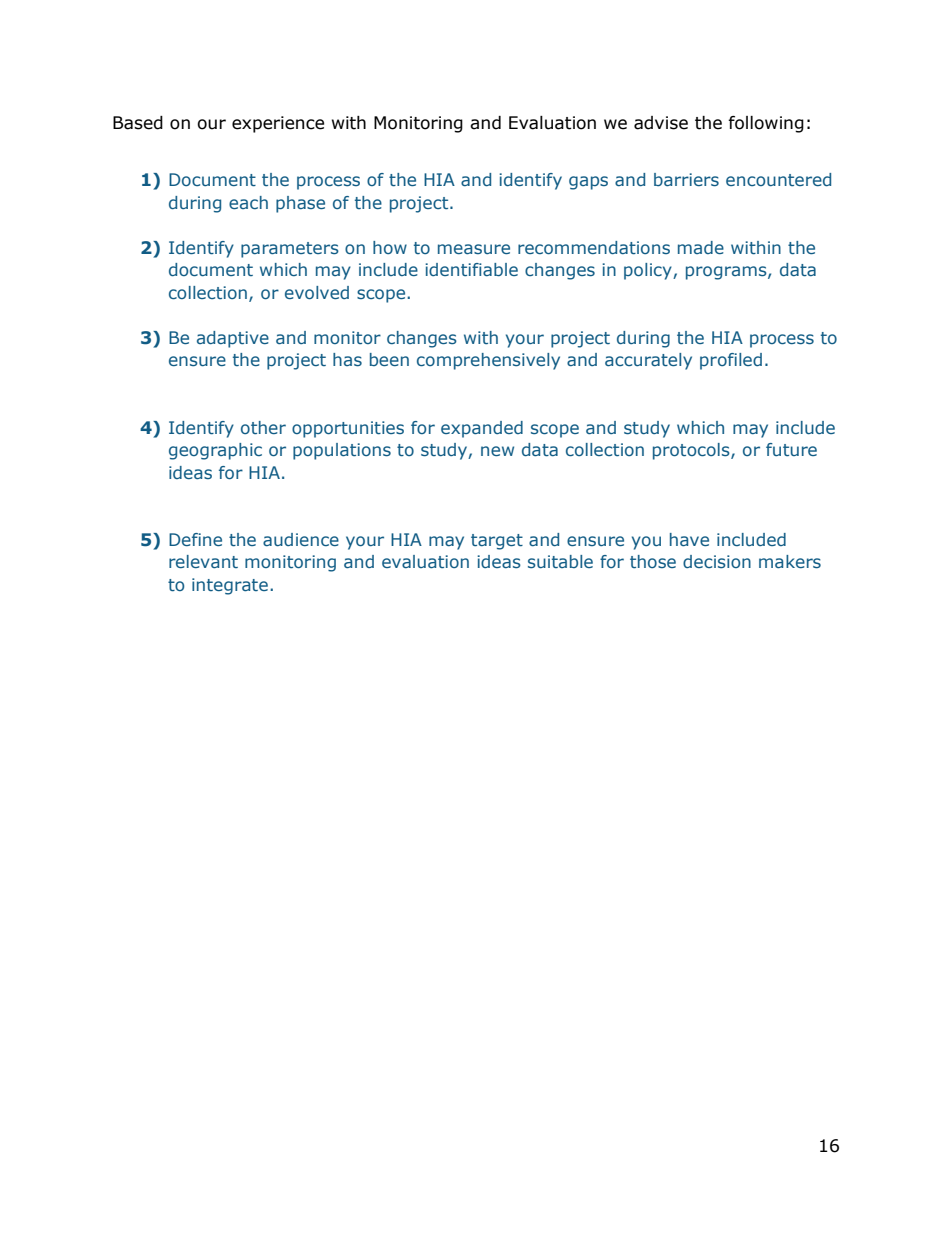 The height and width of the page is (1233, 952). Describe the element at coordinates (692, 451) in the page. I see `protocols` at that location.
